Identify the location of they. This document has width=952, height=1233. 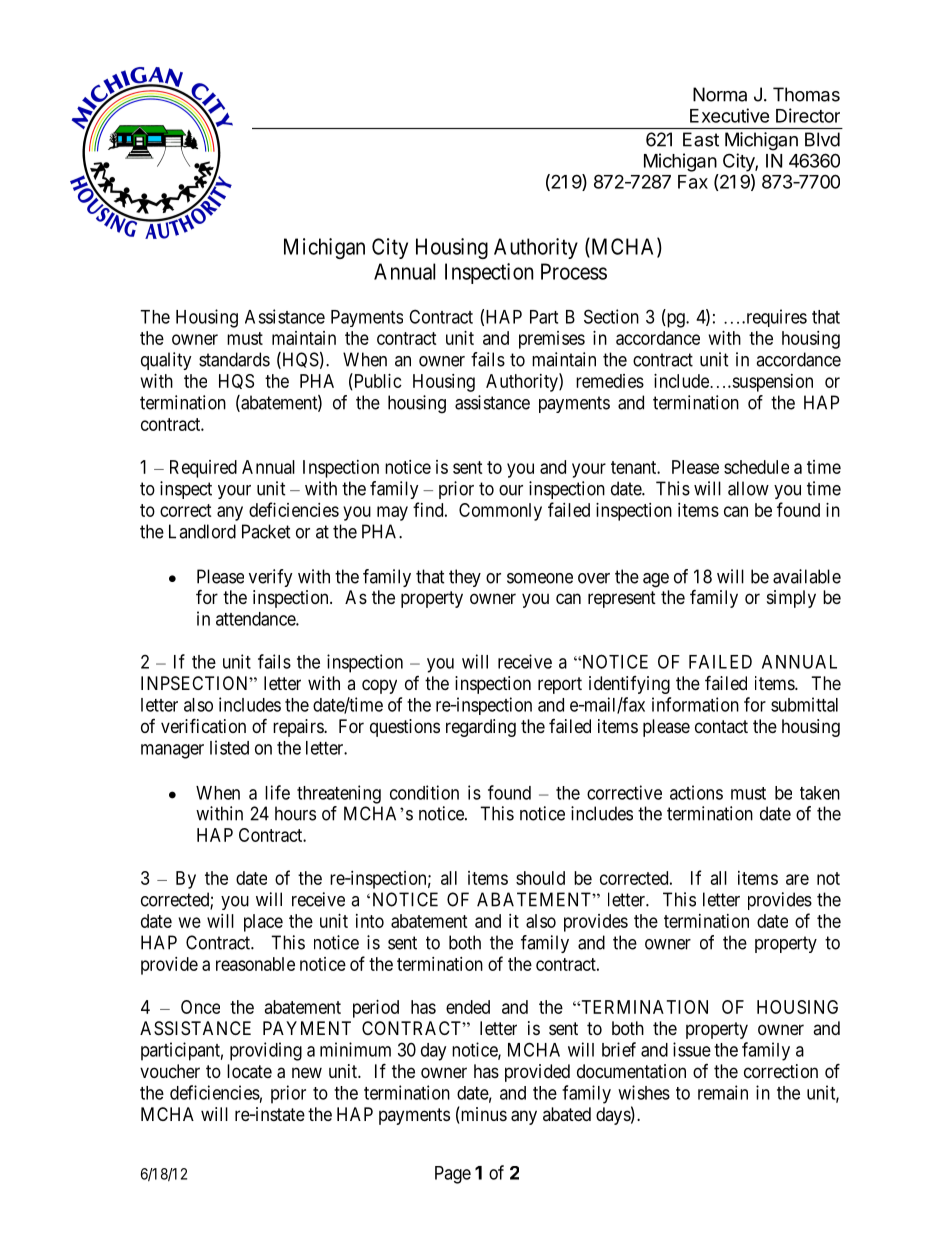
(465, 578).
